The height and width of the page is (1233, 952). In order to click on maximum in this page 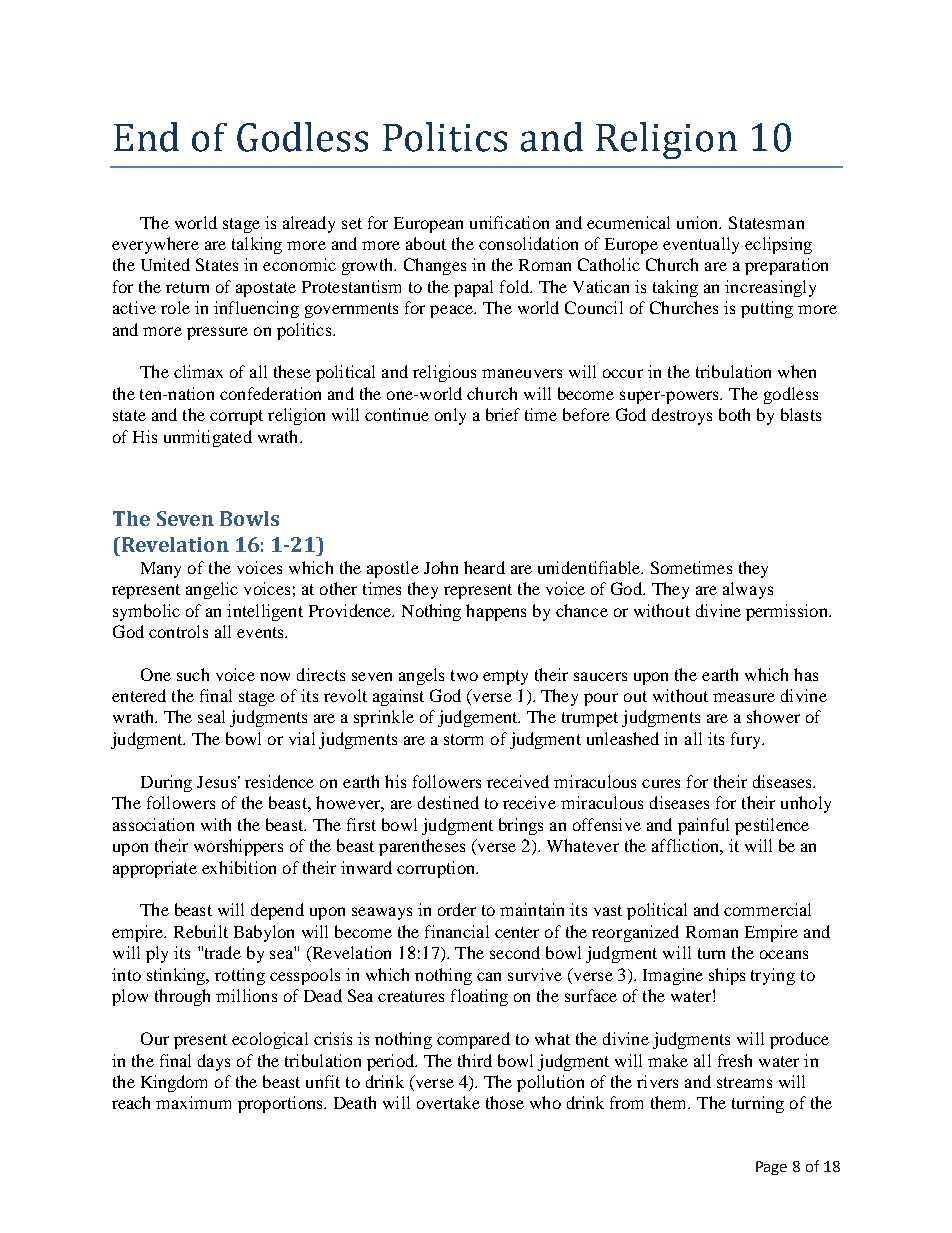, I will do `click(193, 1102)`.
